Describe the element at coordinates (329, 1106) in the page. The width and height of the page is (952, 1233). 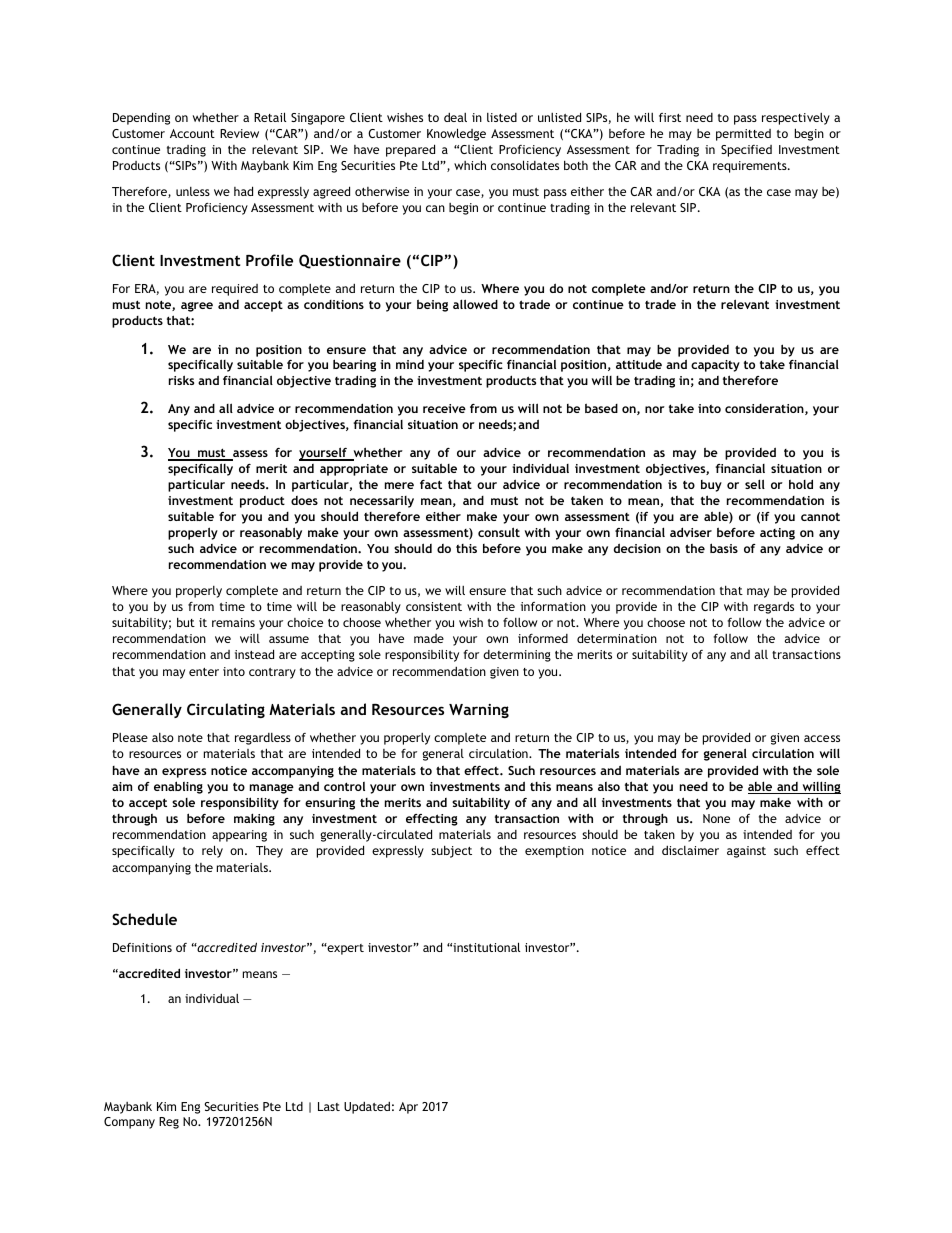
I see `Last` at that location.
